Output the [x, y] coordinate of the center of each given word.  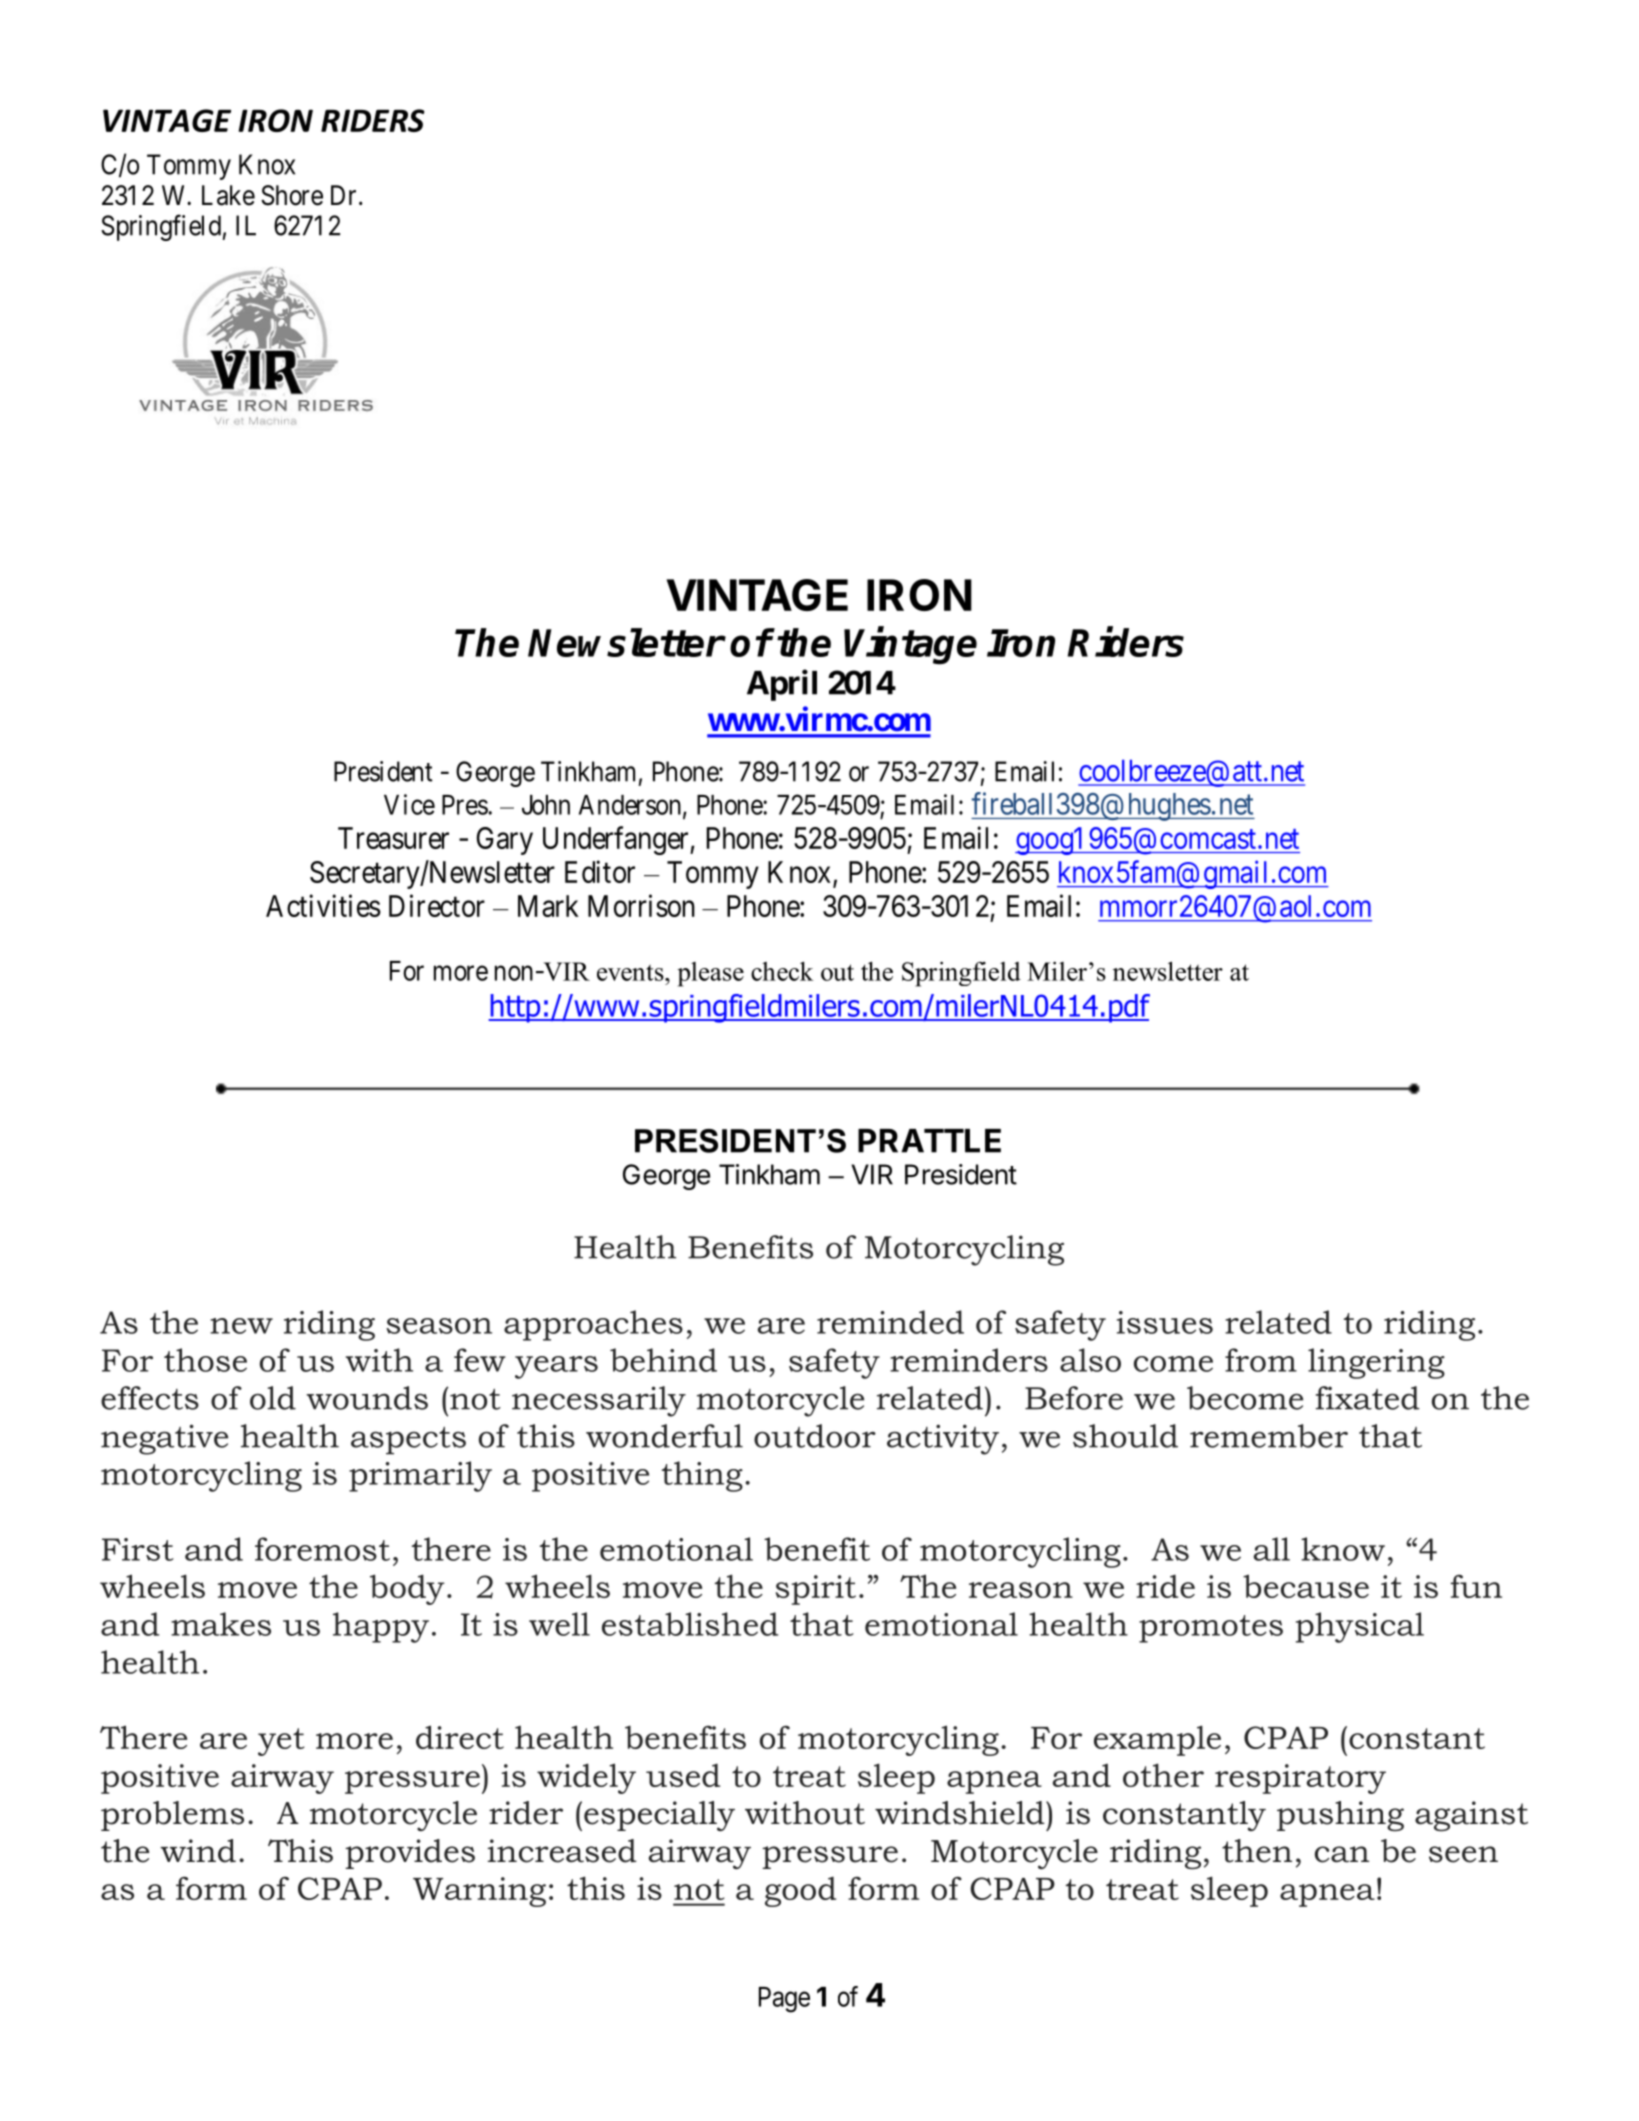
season [439, 1326]
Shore [292, 195]
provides [410, 1854]
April [782, 685]
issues [1165, 1322]
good [800, 1891]
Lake [228, 195]
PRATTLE [929, 1141]
